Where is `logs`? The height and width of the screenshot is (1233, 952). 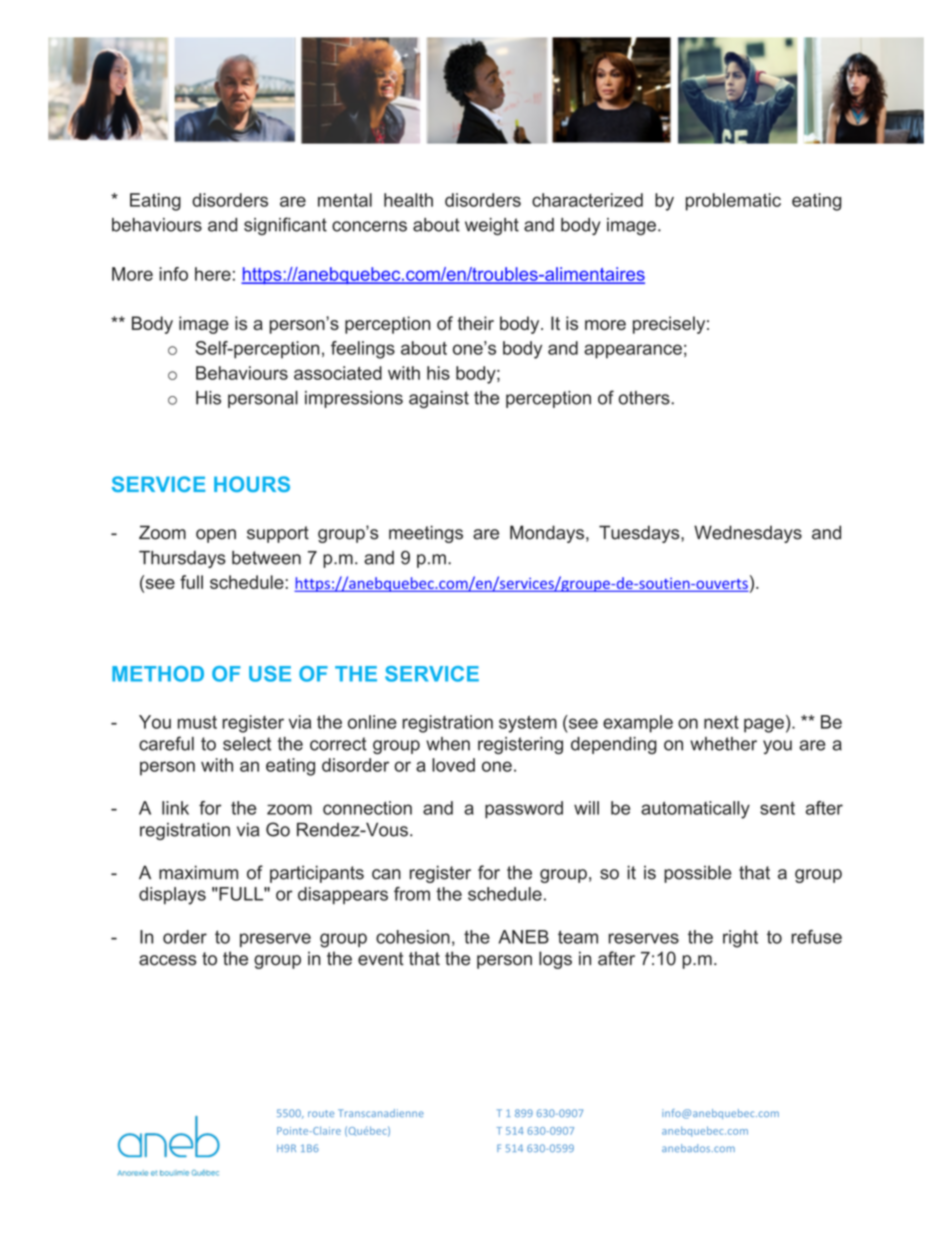 logs is located at coordinates (555, 960).
